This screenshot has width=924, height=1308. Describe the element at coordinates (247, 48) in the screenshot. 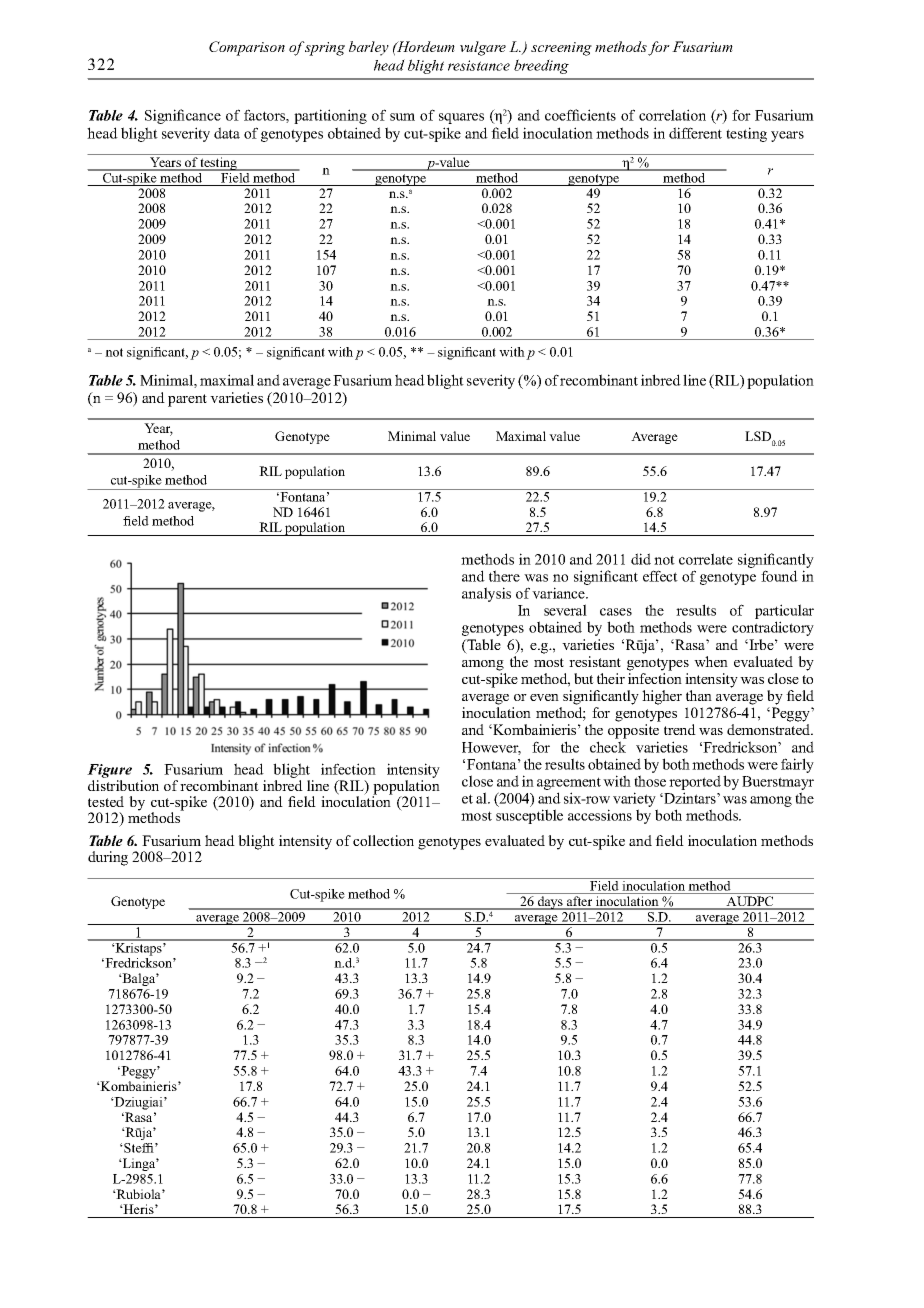

I see `Comparison` at that location.
